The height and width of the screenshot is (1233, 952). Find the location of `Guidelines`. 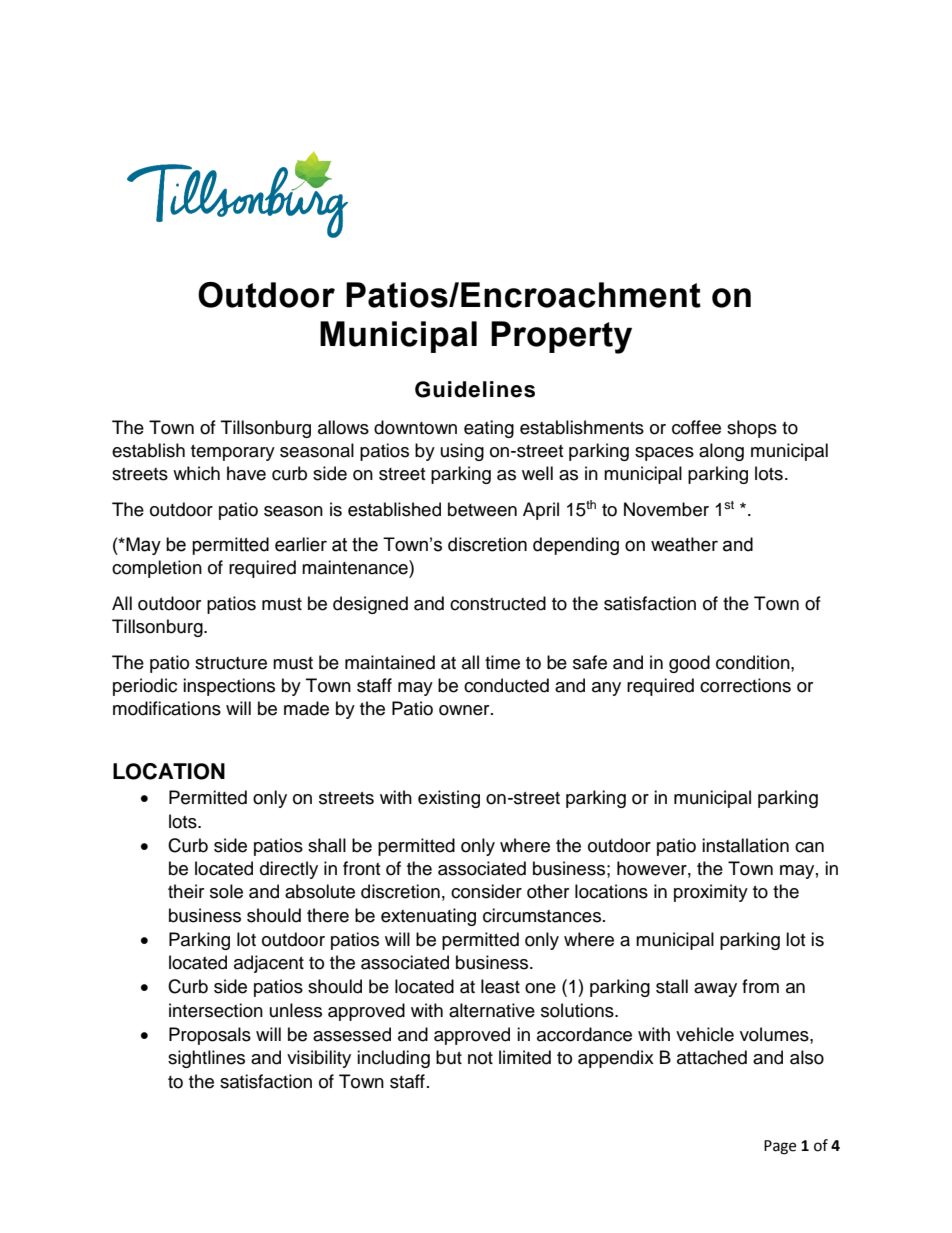

Guidelines is located at coordinates (475, 389).
